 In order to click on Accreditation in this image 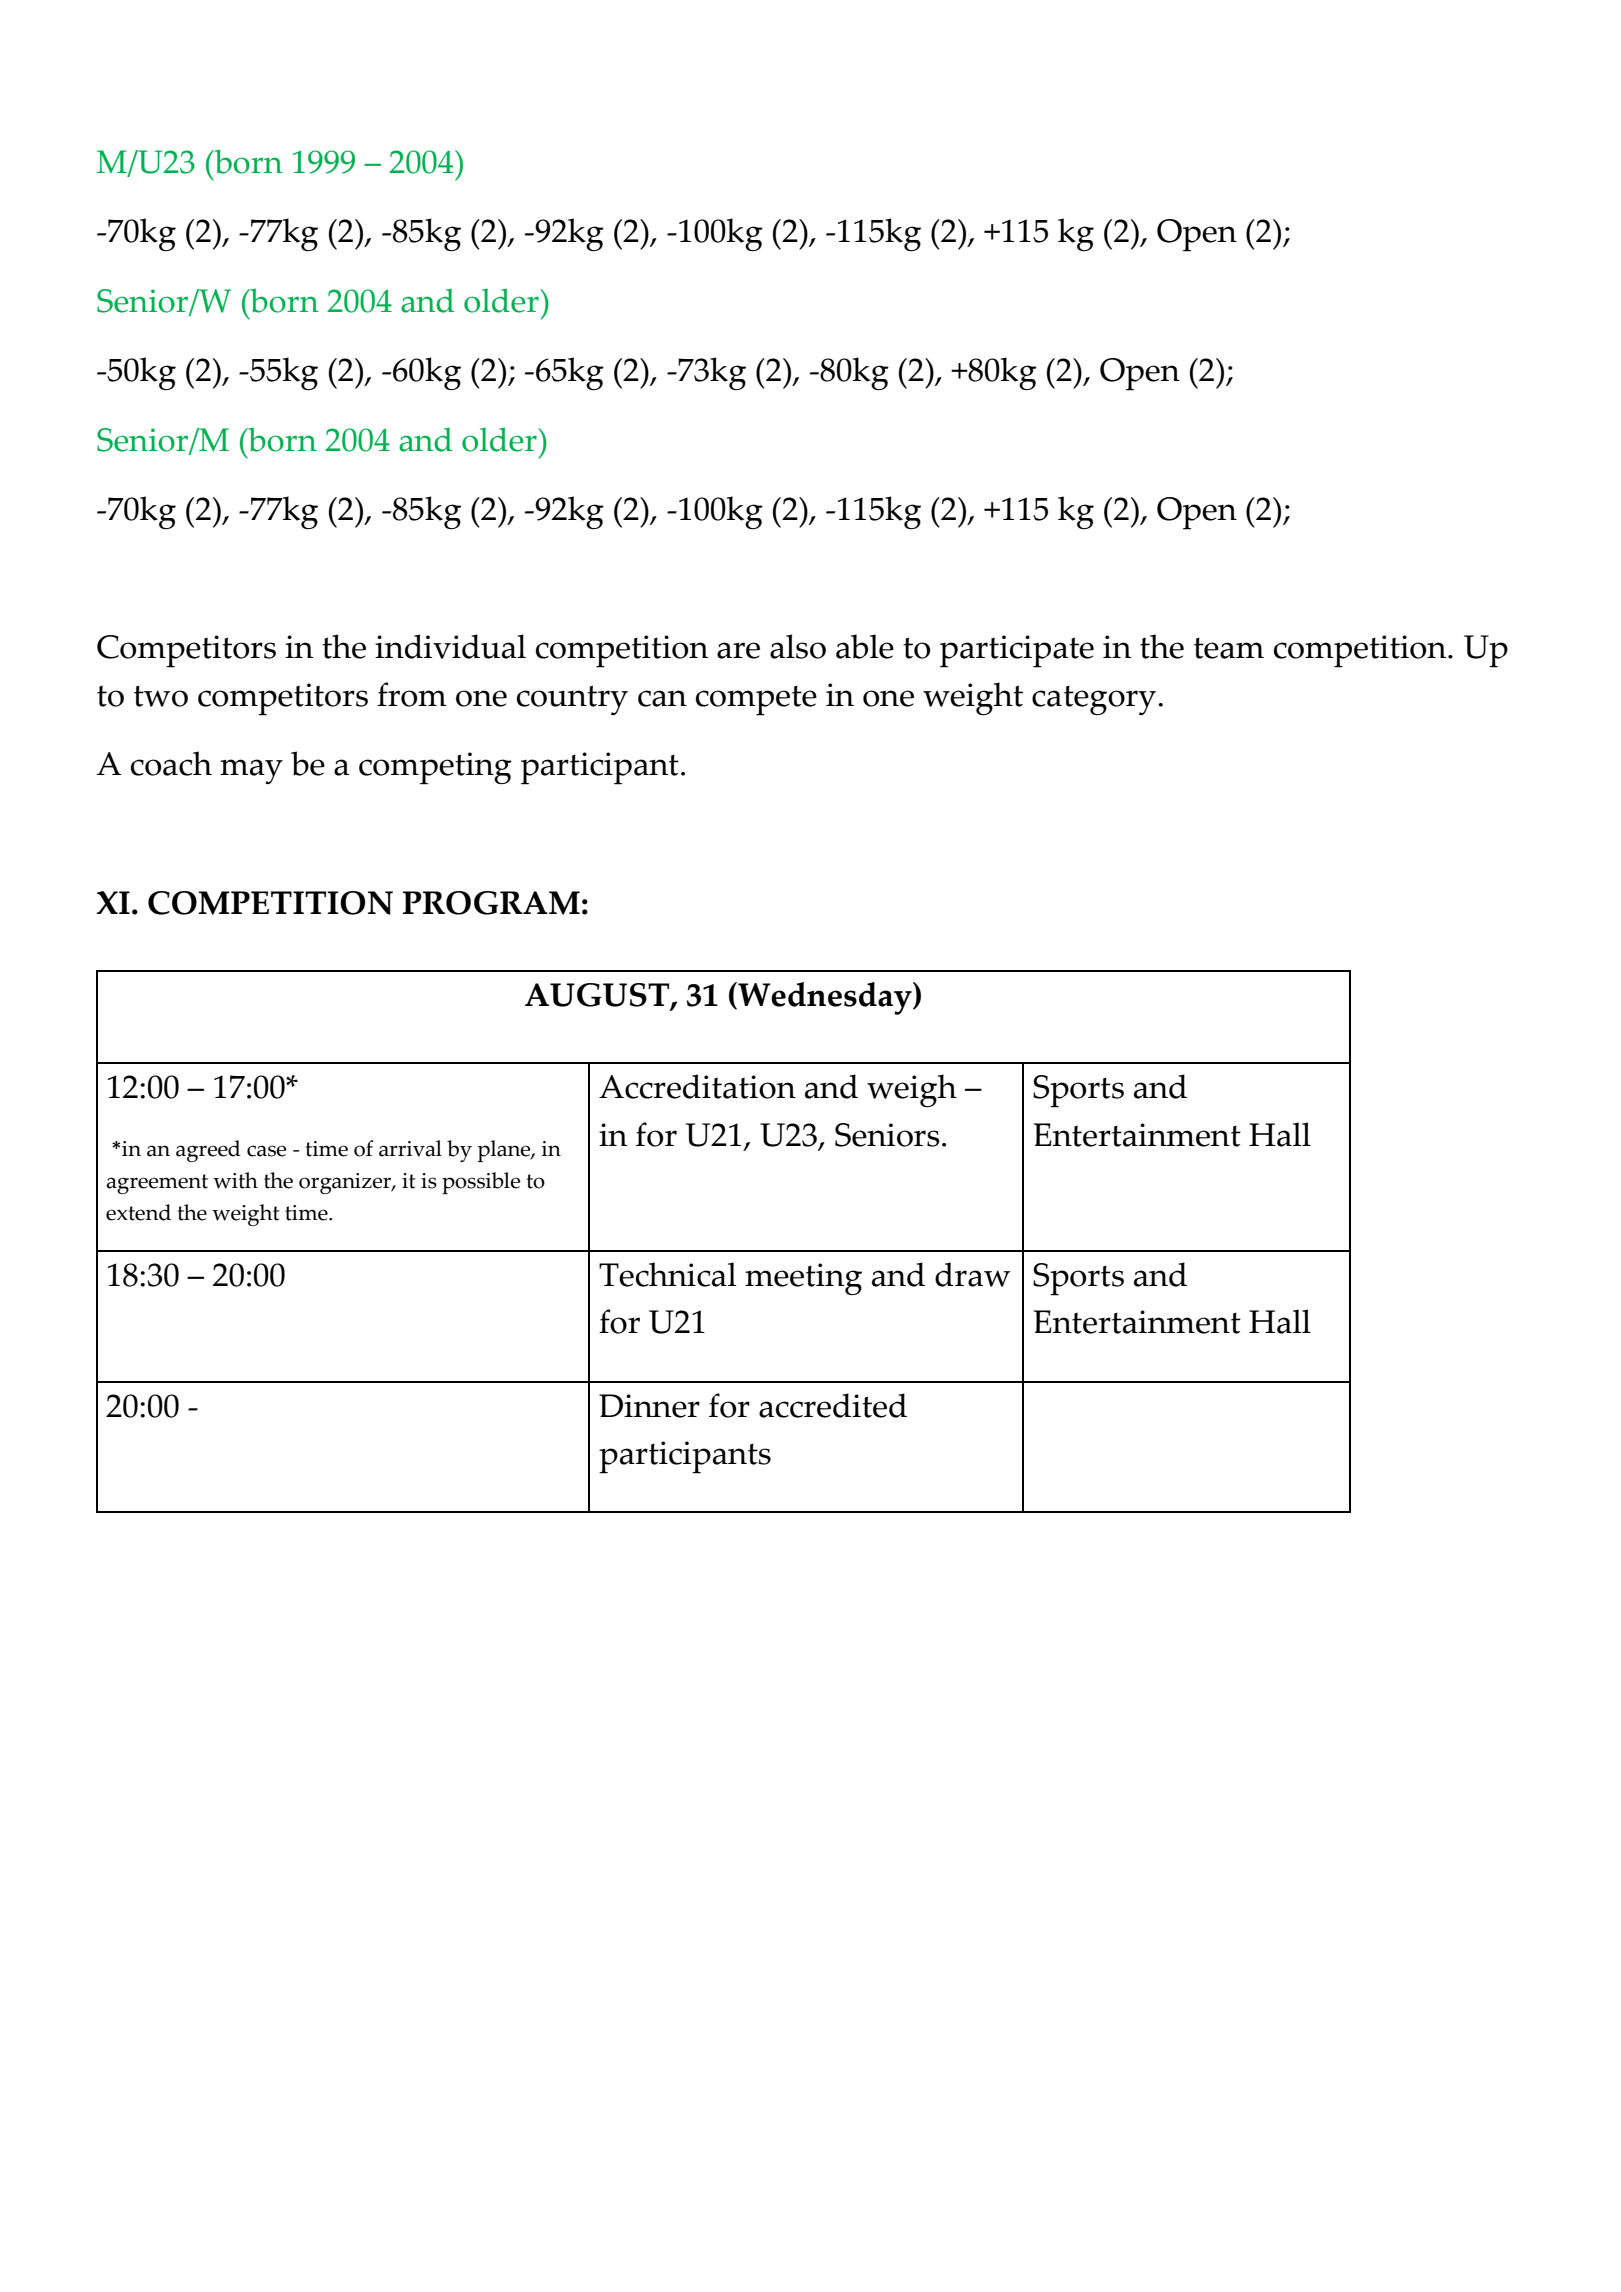, I will do `click(697, 1086)`.
